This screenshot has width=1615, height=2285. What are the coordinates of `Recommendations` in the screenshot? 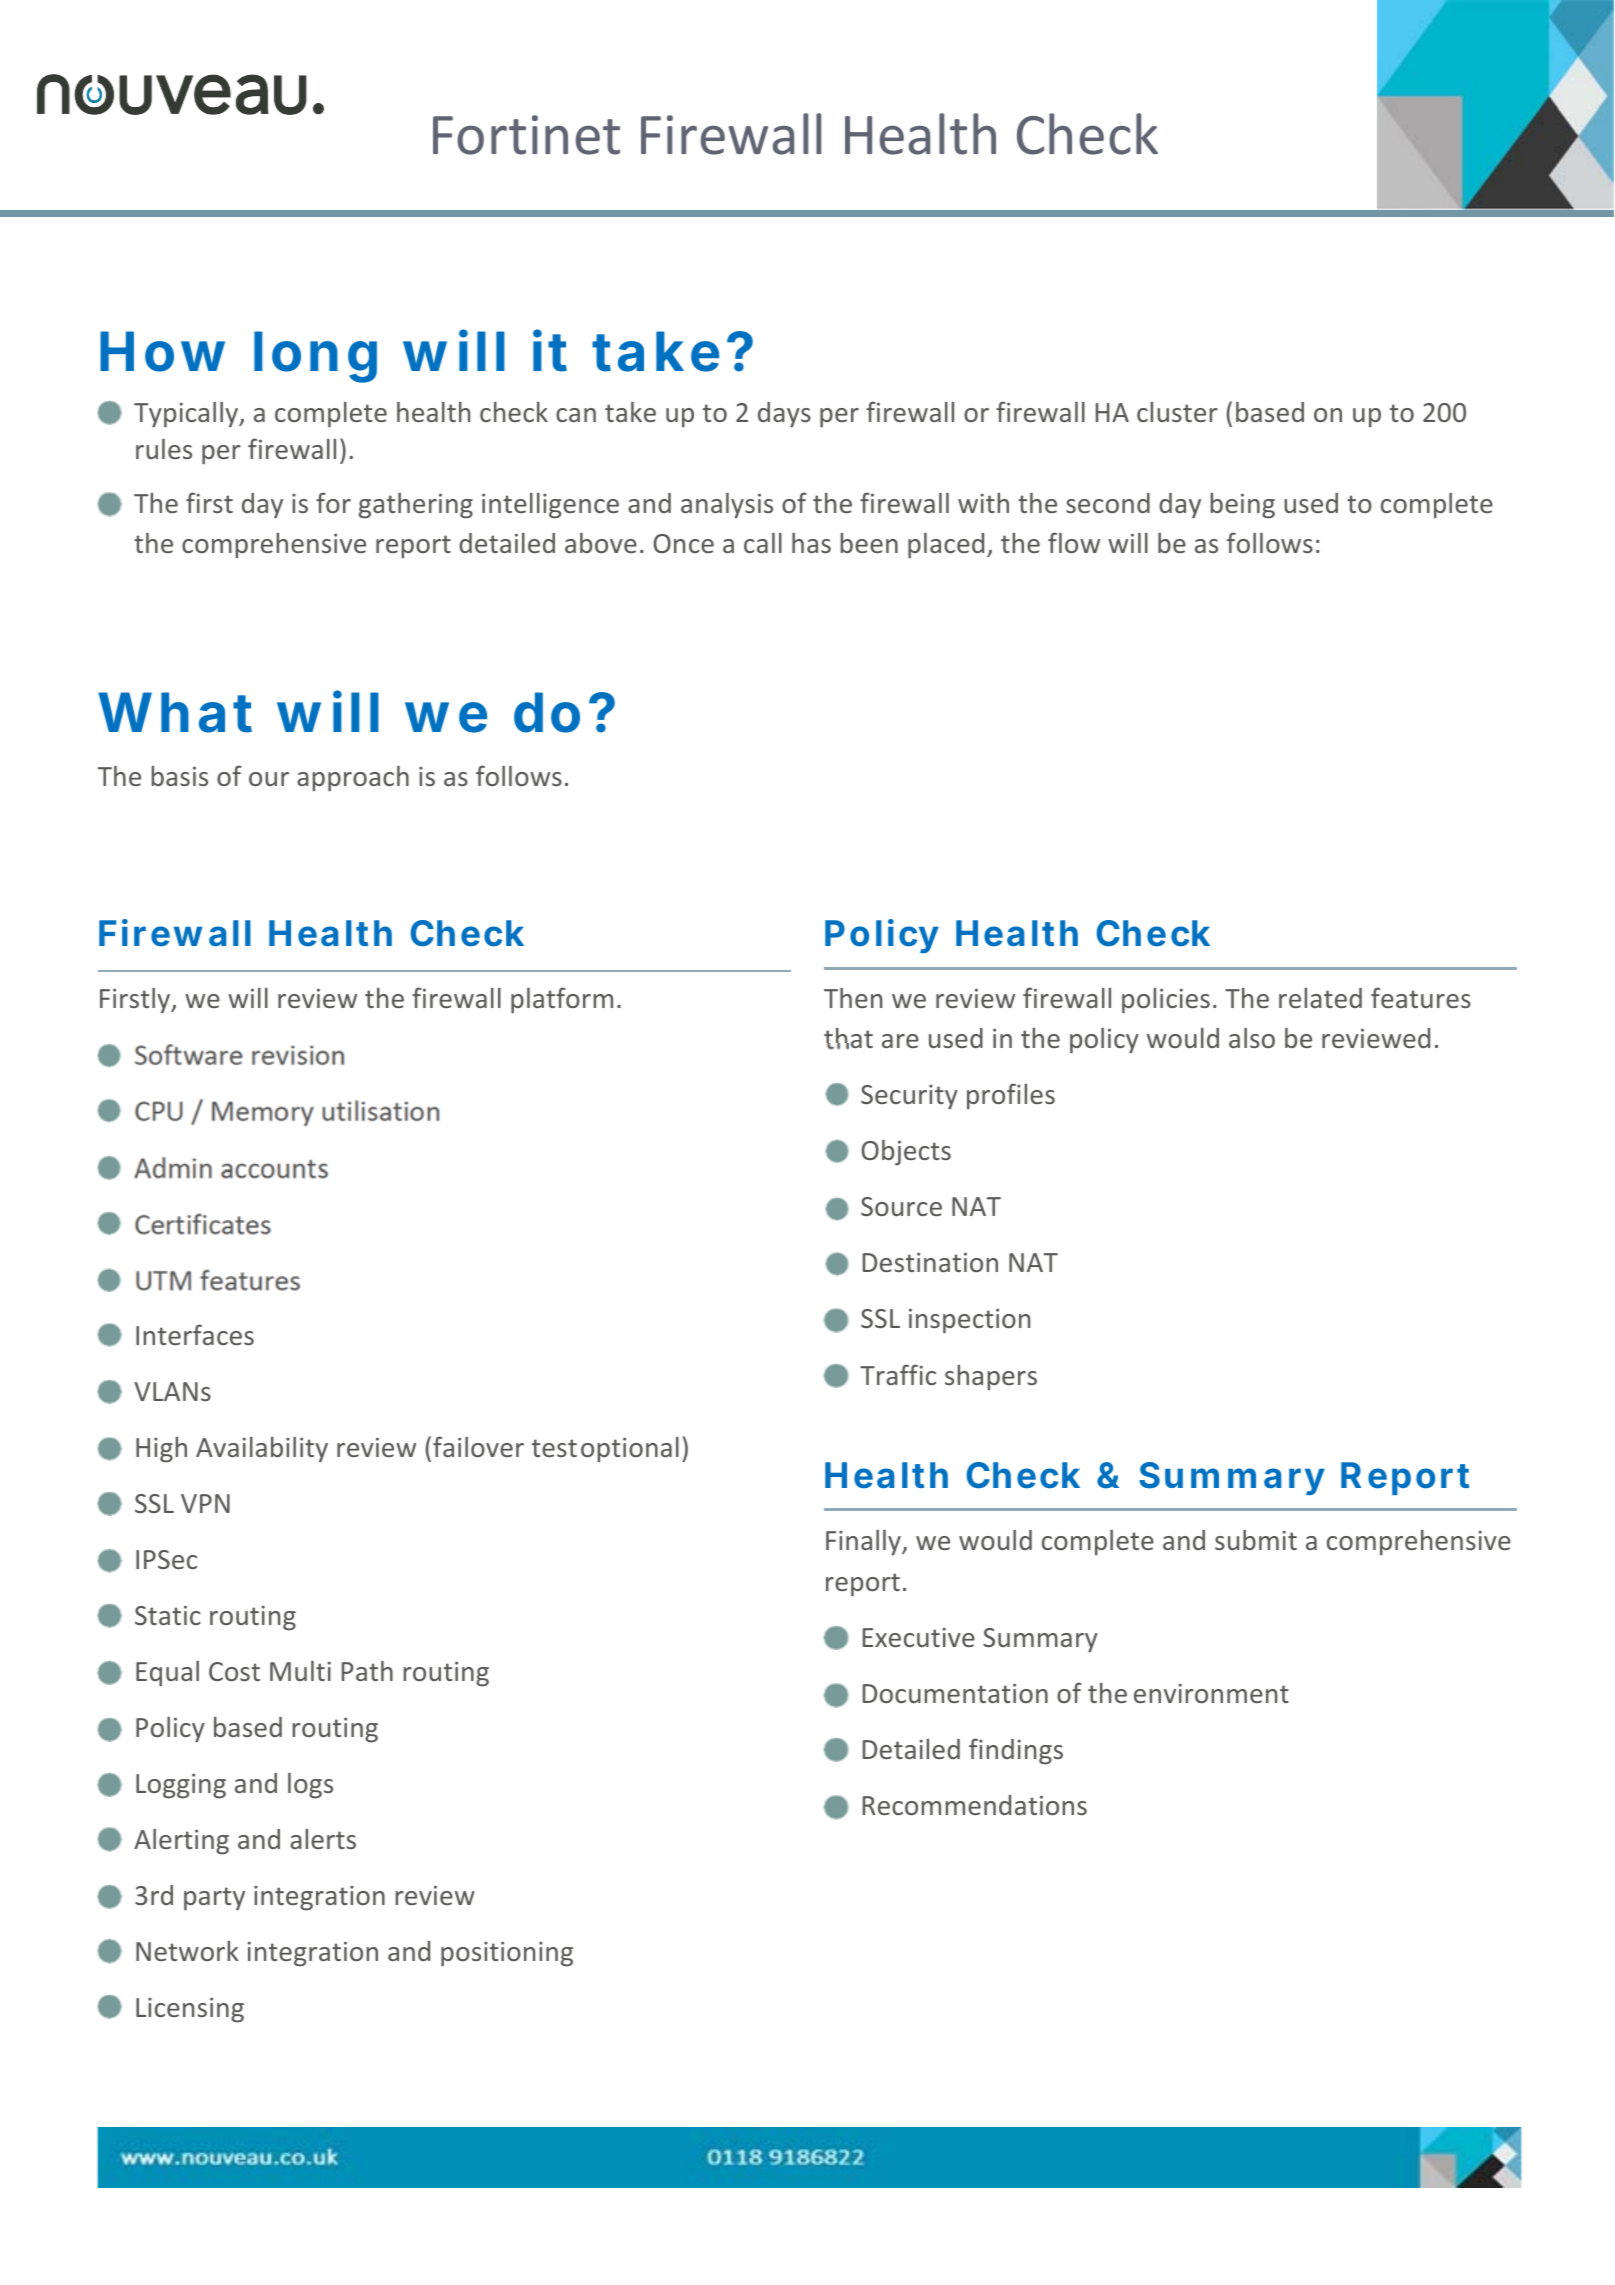 It's located at (975, 1805).
